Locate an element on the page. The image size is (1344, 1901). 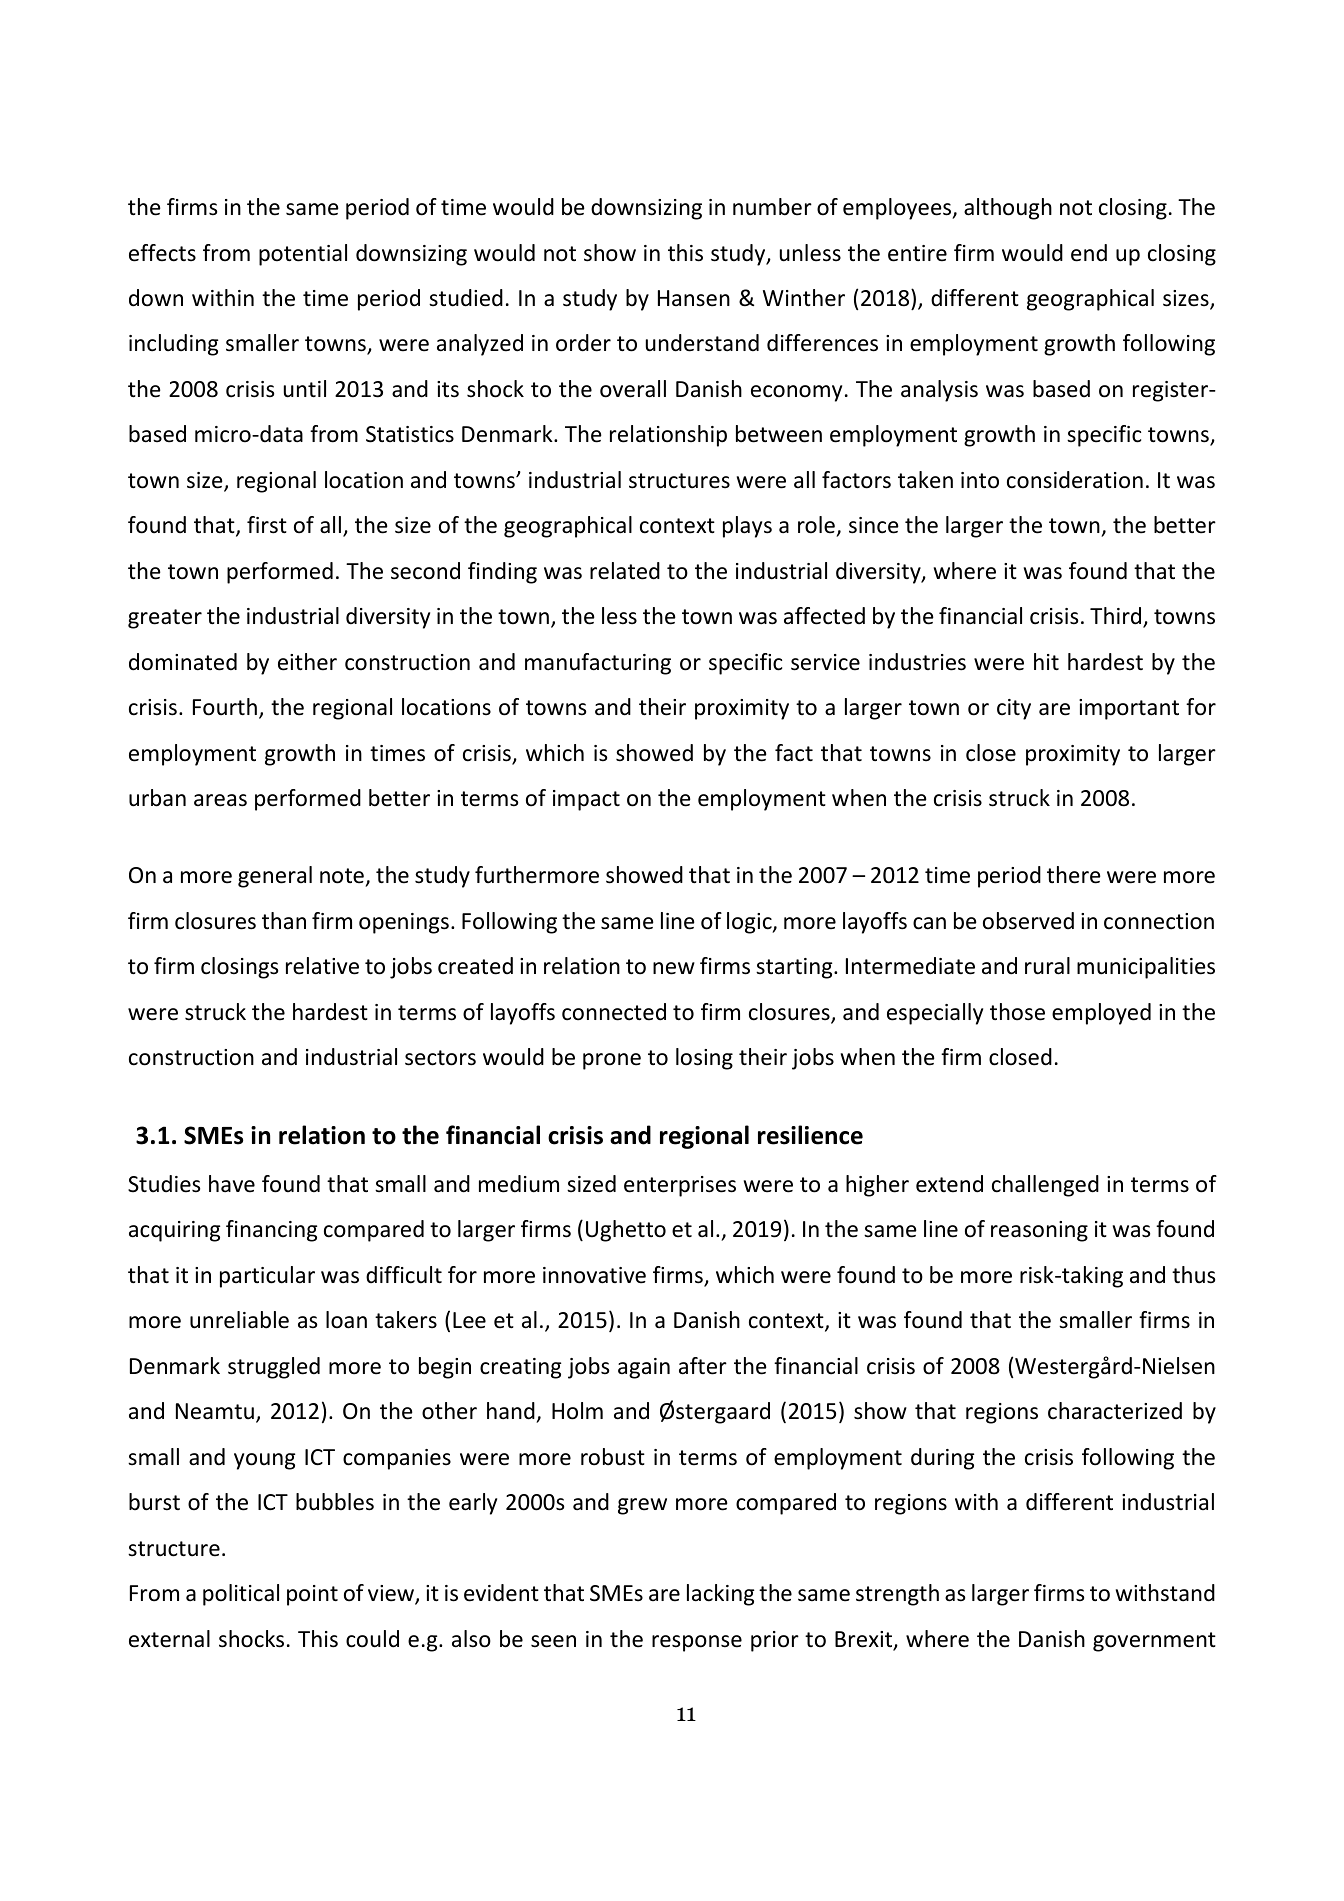
although is located at coordinates (1008, 209).
